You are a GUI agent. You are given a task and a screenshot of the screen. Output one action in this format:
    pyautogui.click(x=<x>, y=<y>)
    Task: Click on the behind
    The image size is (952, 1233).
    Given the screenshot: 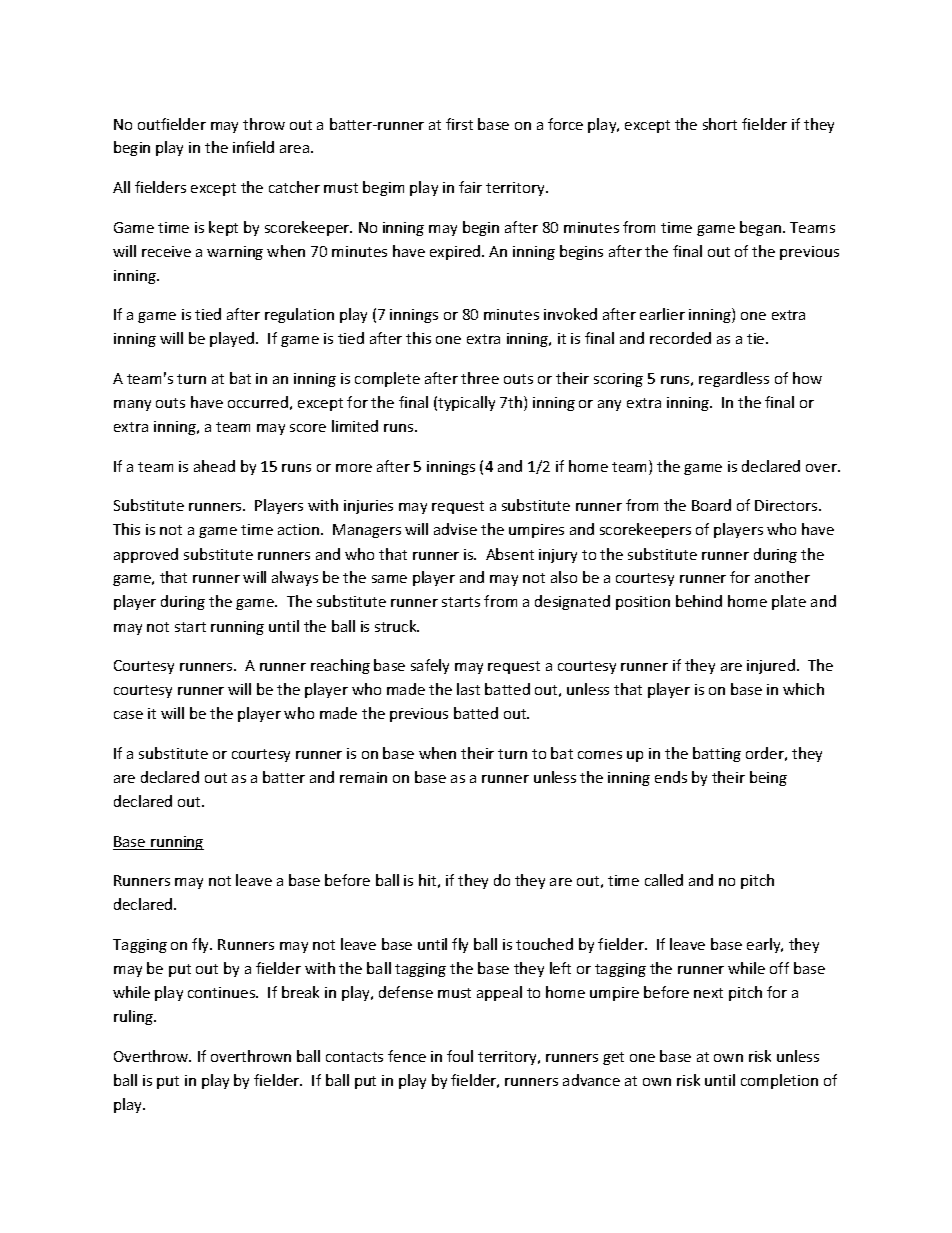 What is the action you would take?
    pyautogui.click(x=699, y=601)
